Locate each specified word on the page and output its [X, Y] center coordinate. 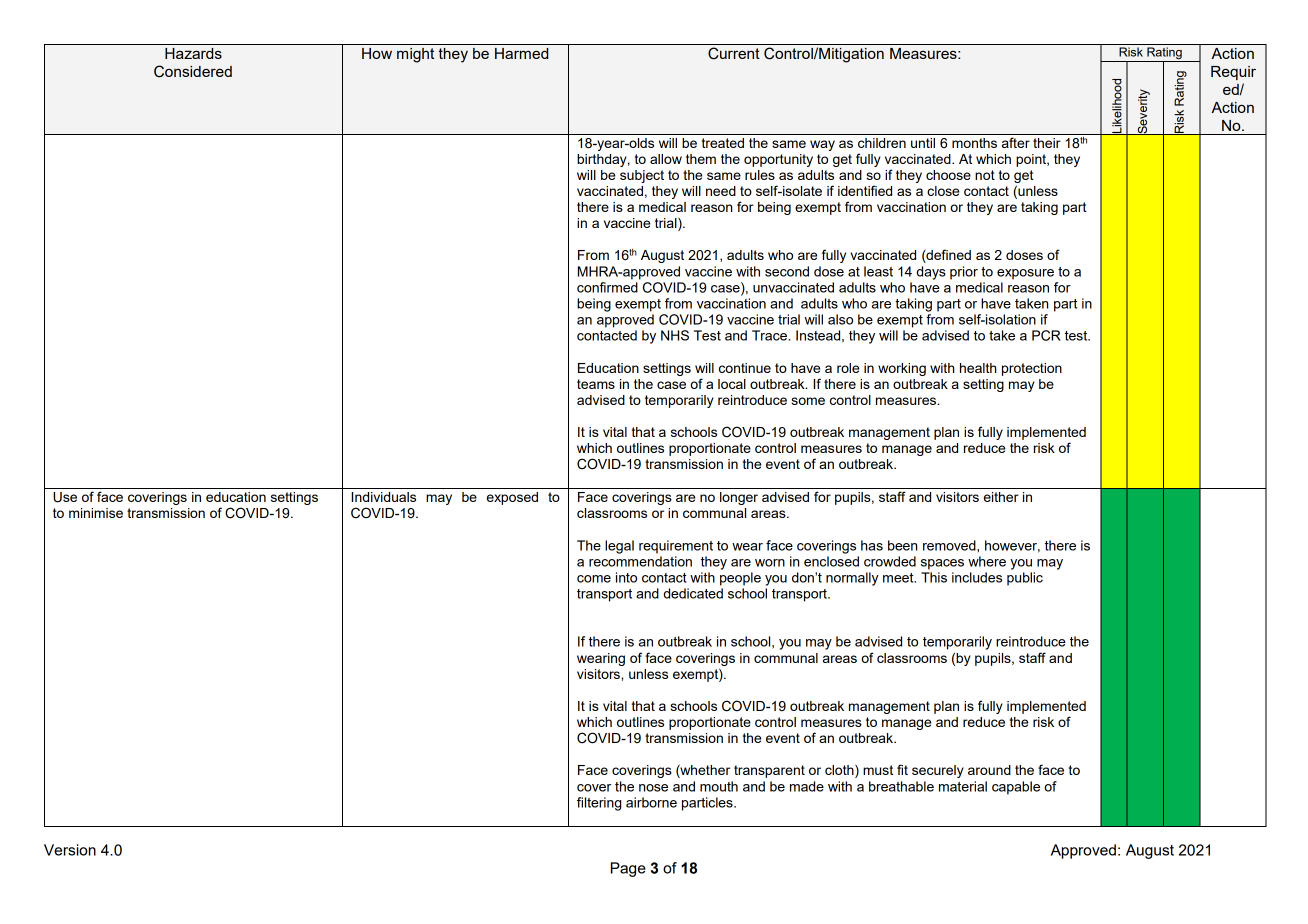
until [923, 143]
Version [70, 850]
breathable [901, 786]
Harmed [521, 53]
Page [628, 869]
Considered [193, 71]
